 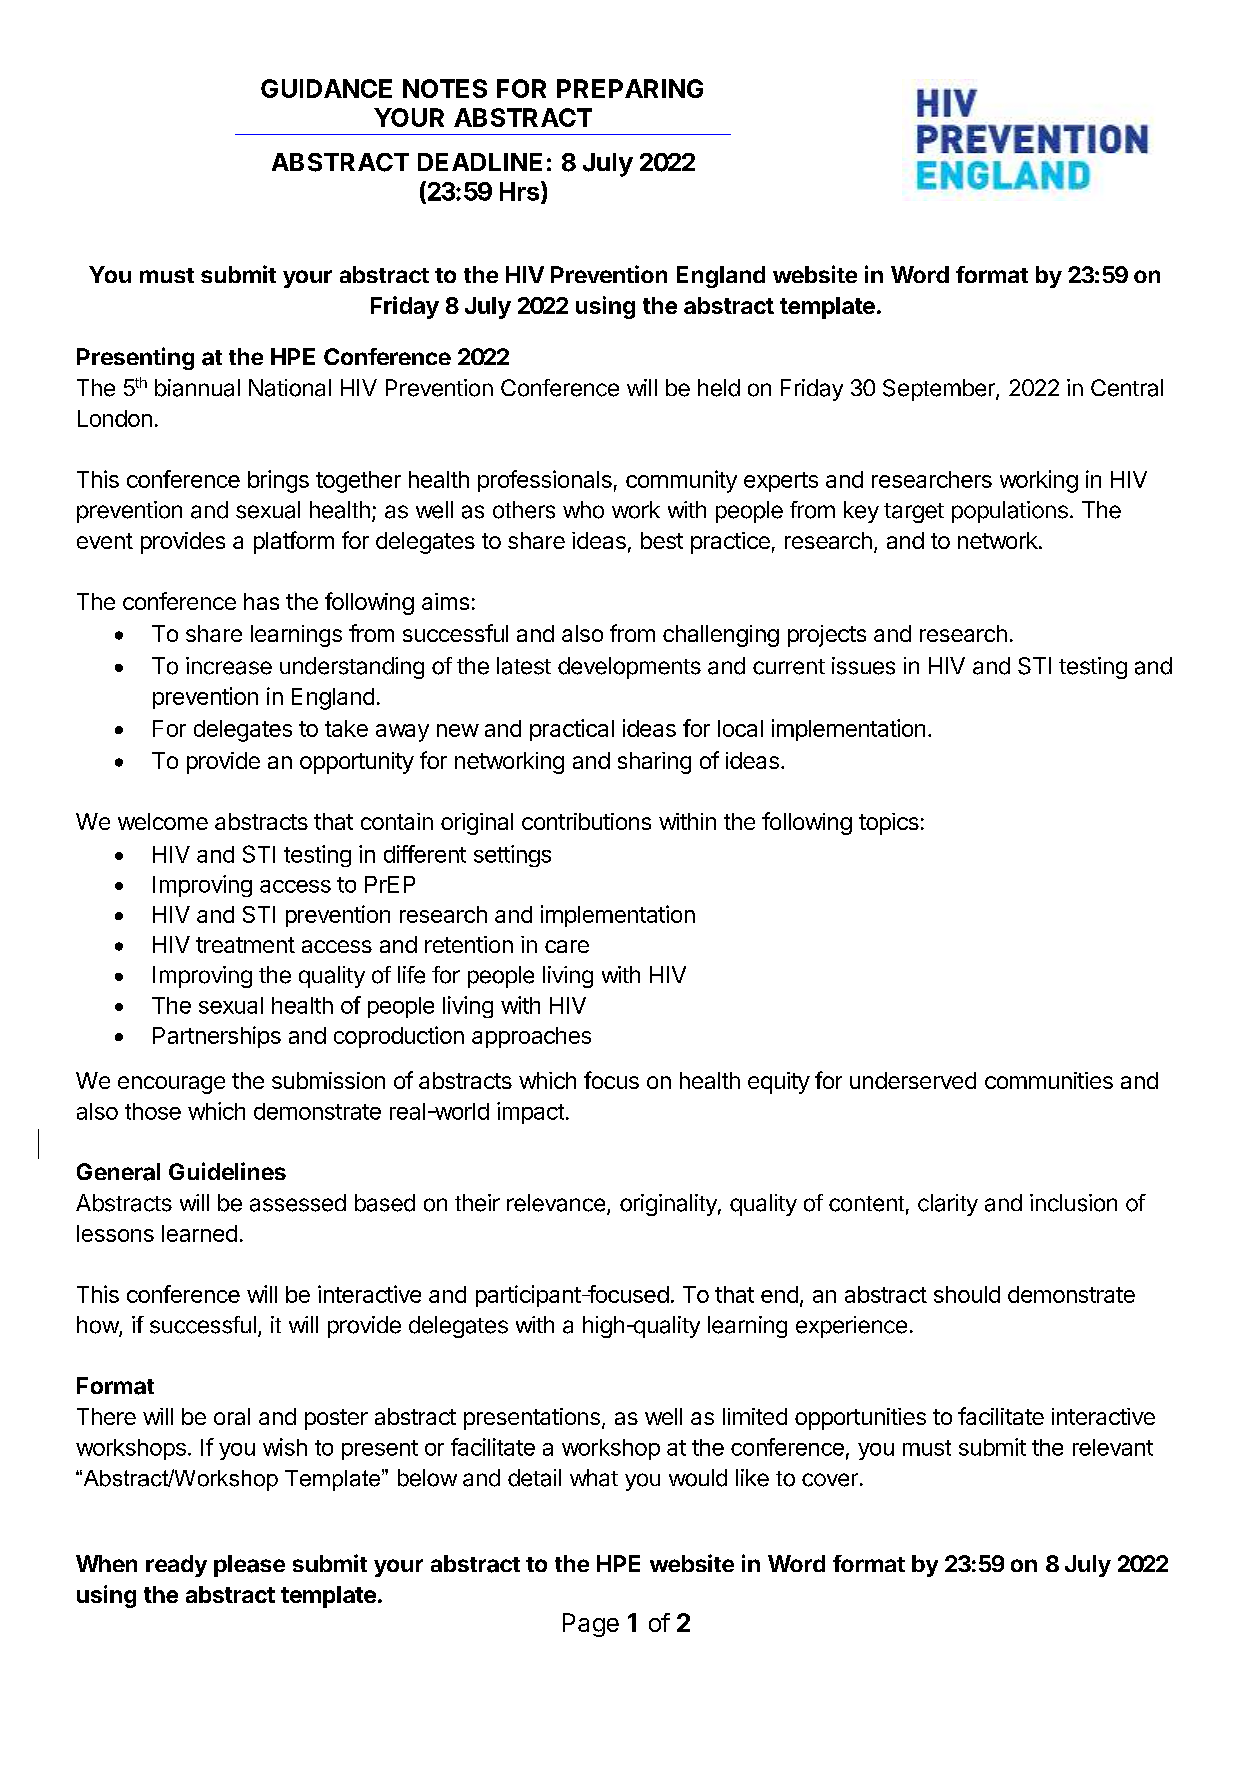 I want to click on Page, so click(x=591, y=1625).
